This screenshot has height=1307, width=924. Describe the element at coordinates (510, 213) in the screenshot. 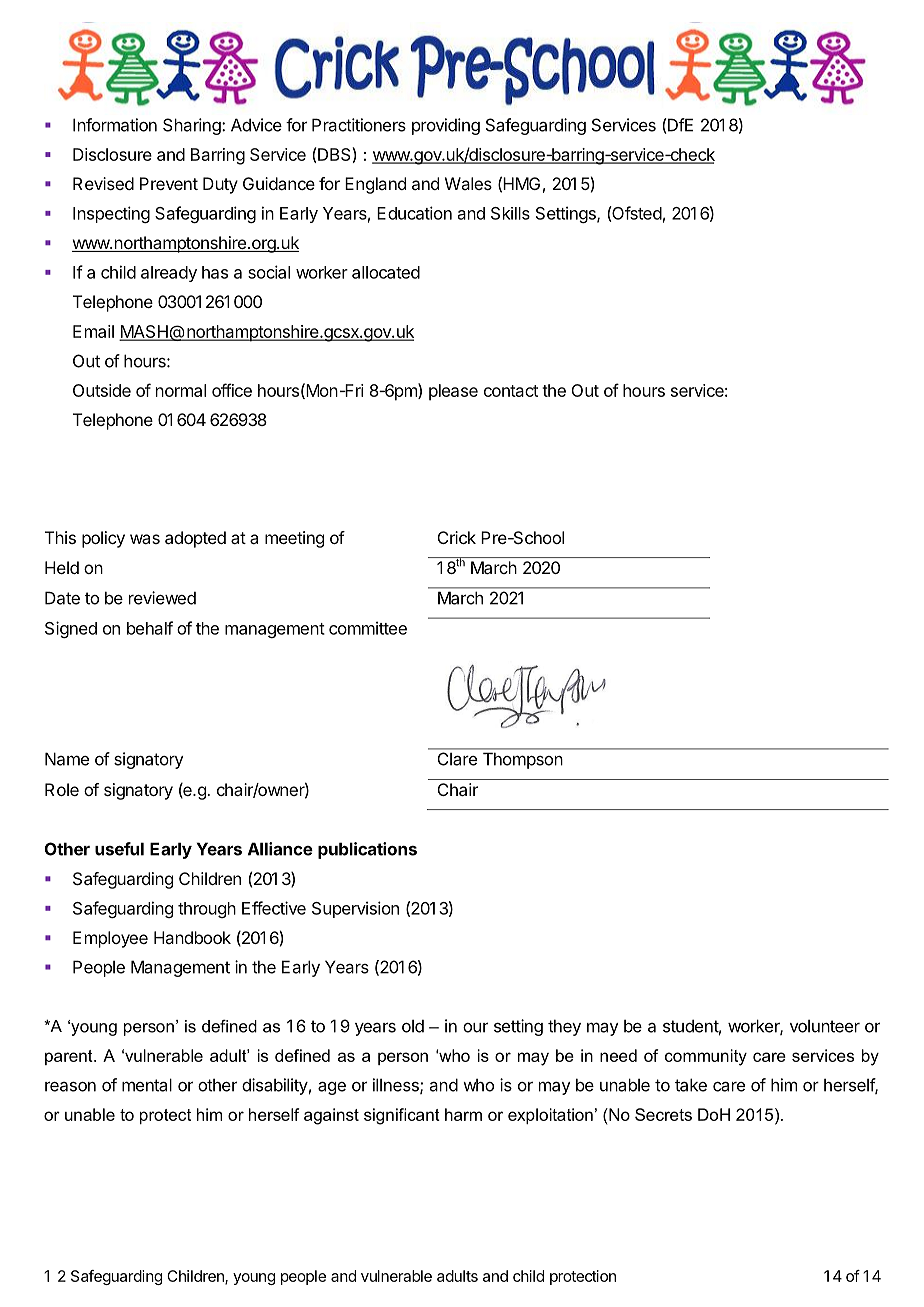

I see `Skills` at that location.
